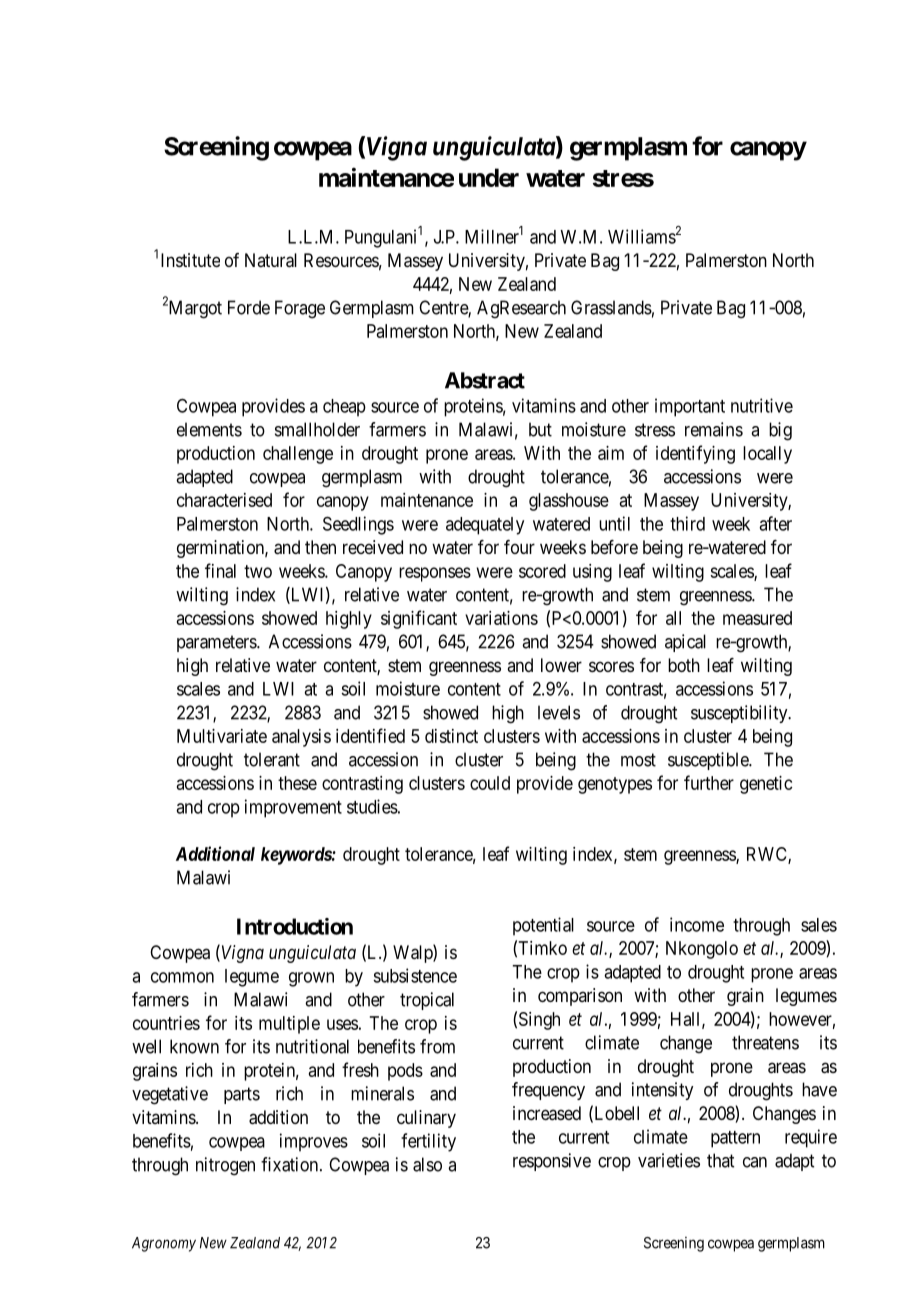 This page has width=924, height=1308. What do you see at coordinates (489, 177) in the page?
I see `under` at bounding box center [489, 177].
